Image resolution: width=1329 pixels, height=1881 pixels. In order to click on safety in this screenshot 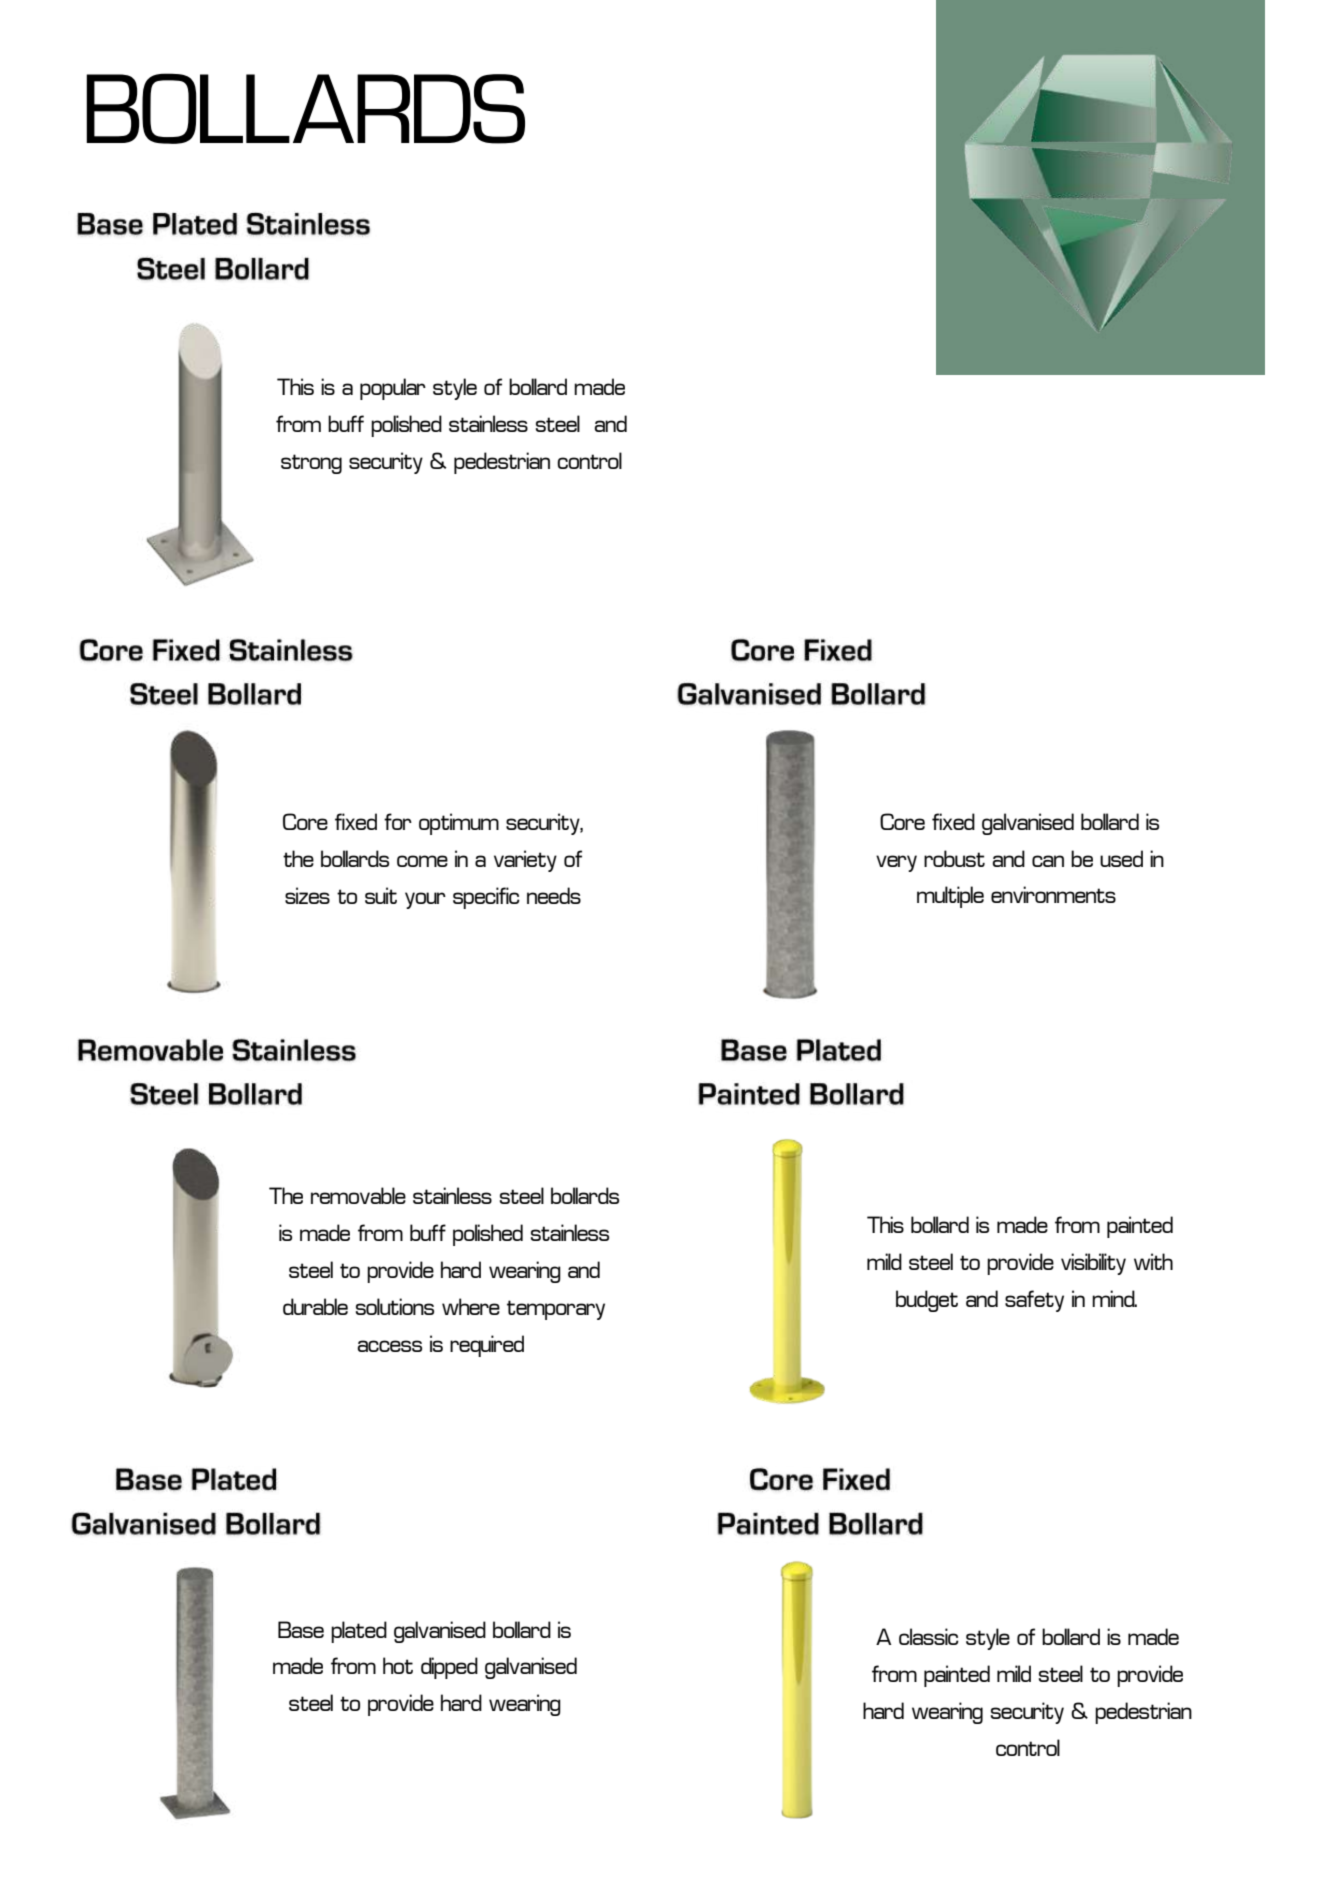, I will do `click(1034, 1301)`.
